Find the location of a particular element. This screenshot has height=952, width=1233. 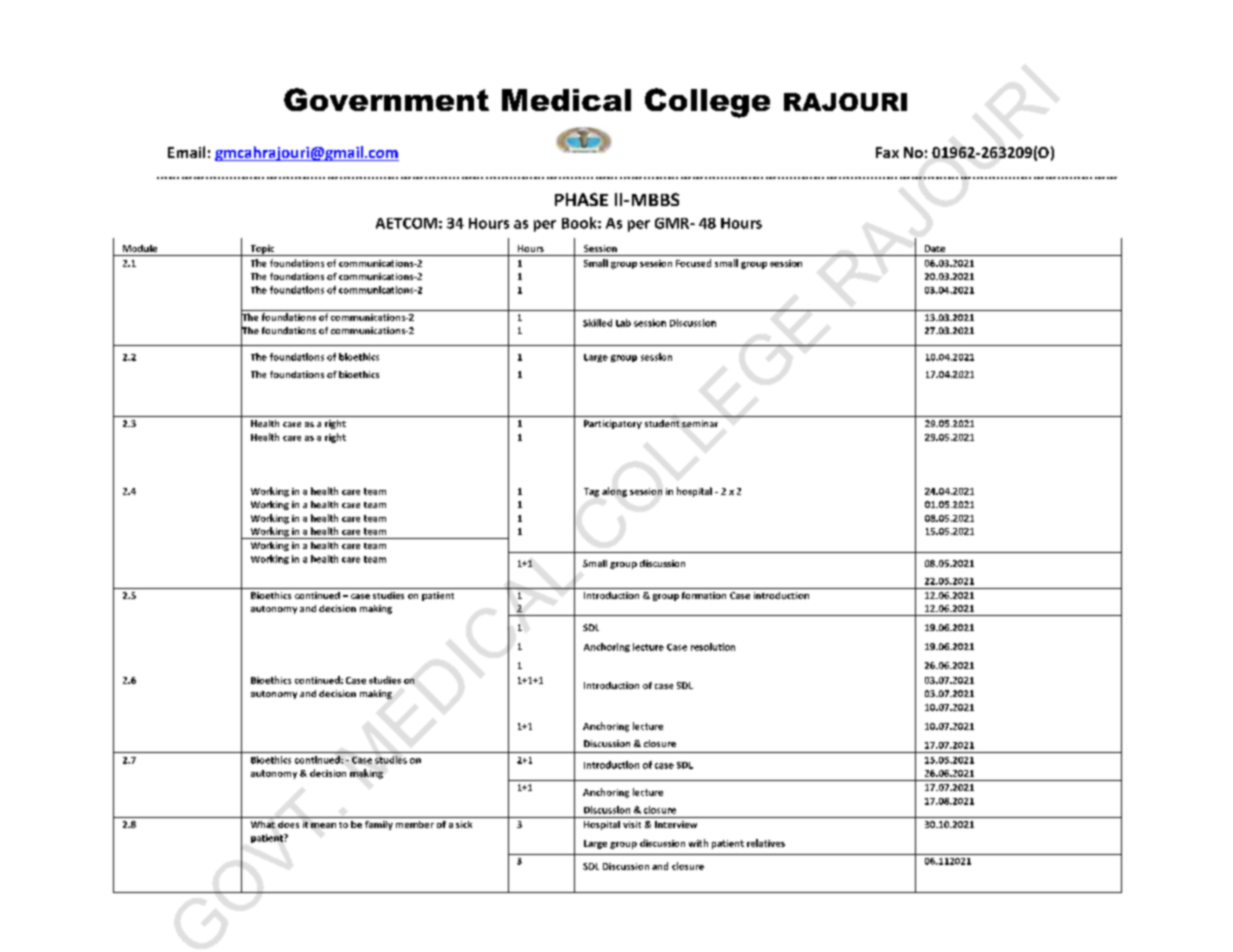

Medical is located at coordinates (566, 100).
